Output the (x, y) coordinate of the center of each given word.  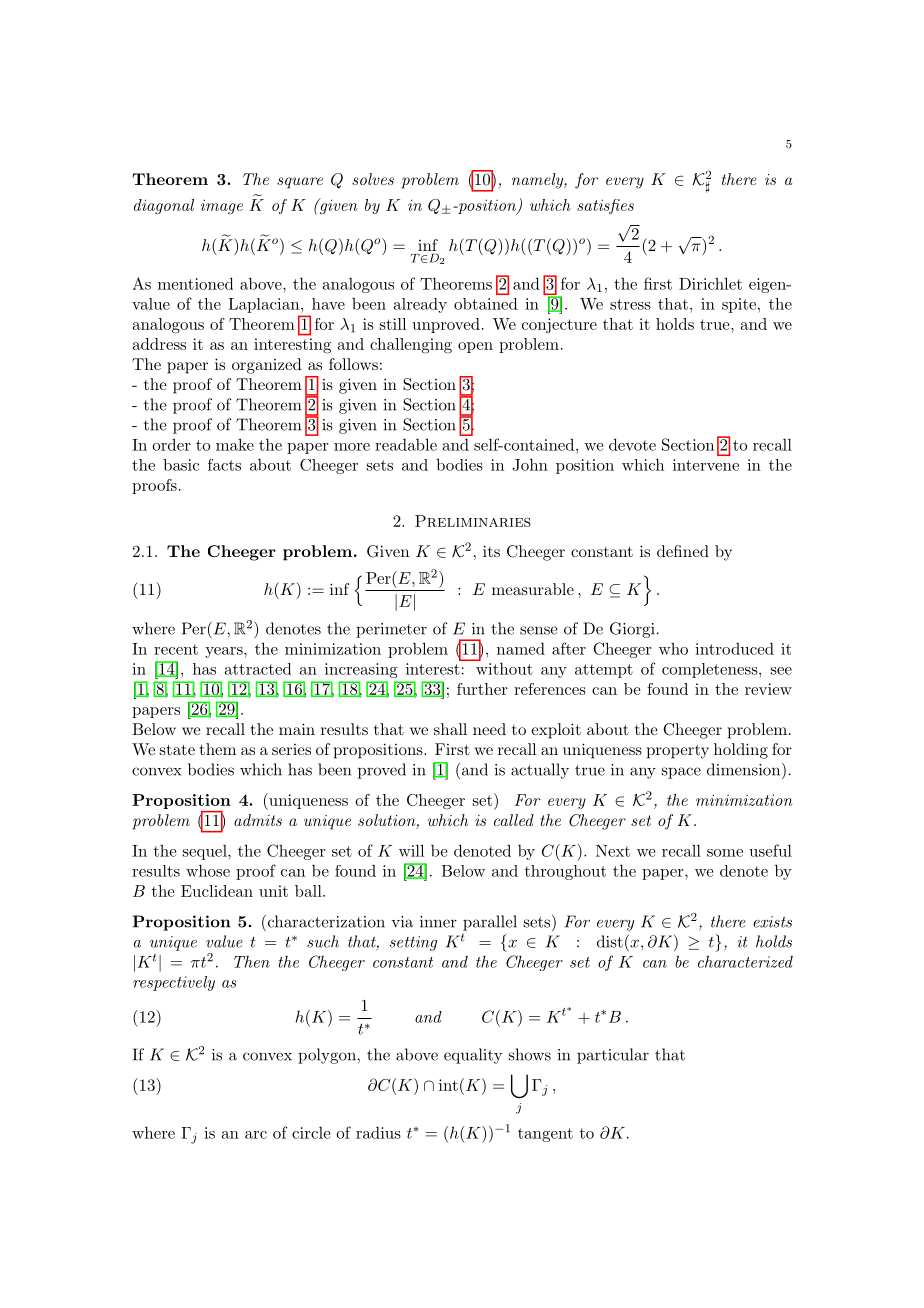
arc (256, 1135)
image (222, 206)
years (225, 652)
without (503, 667)
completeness (710, 670)
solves (373, 179)
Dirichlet (710, 283)
